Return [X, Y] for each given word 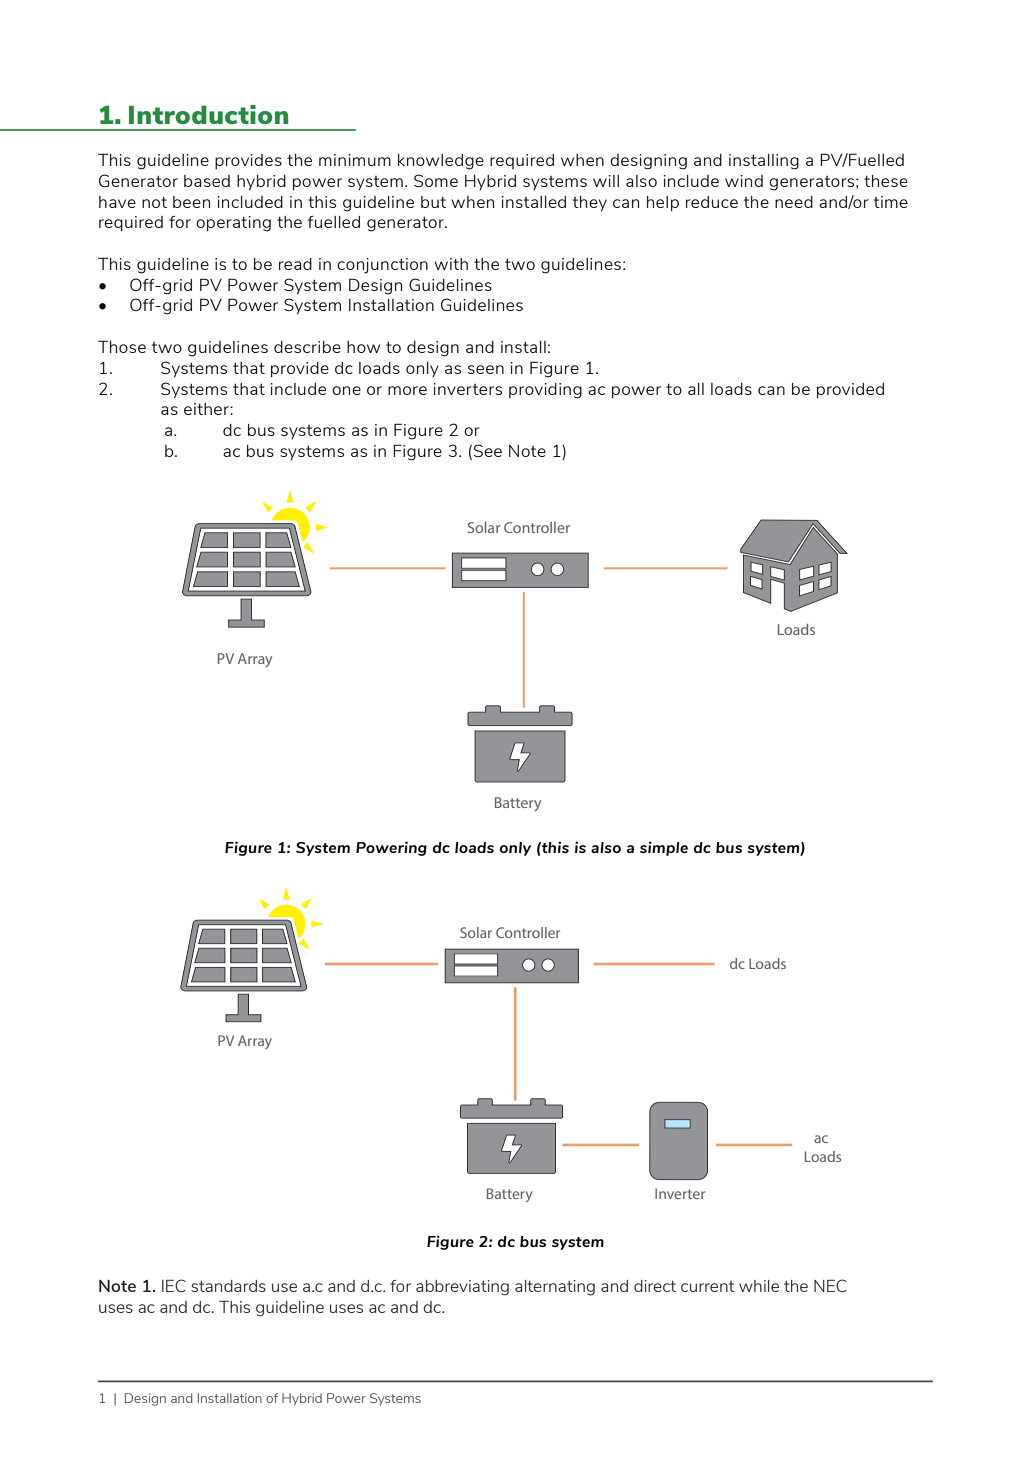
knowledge [441, 162]
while [759, 1286]
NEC [830, 1285]
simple [664, 848]
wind [744, 181]
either [207, 409]
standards [228, 1286]
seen [486, 369]
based [207, 181]
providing [545, 391]
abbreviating [462, 1288]
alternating [555, 1288]
